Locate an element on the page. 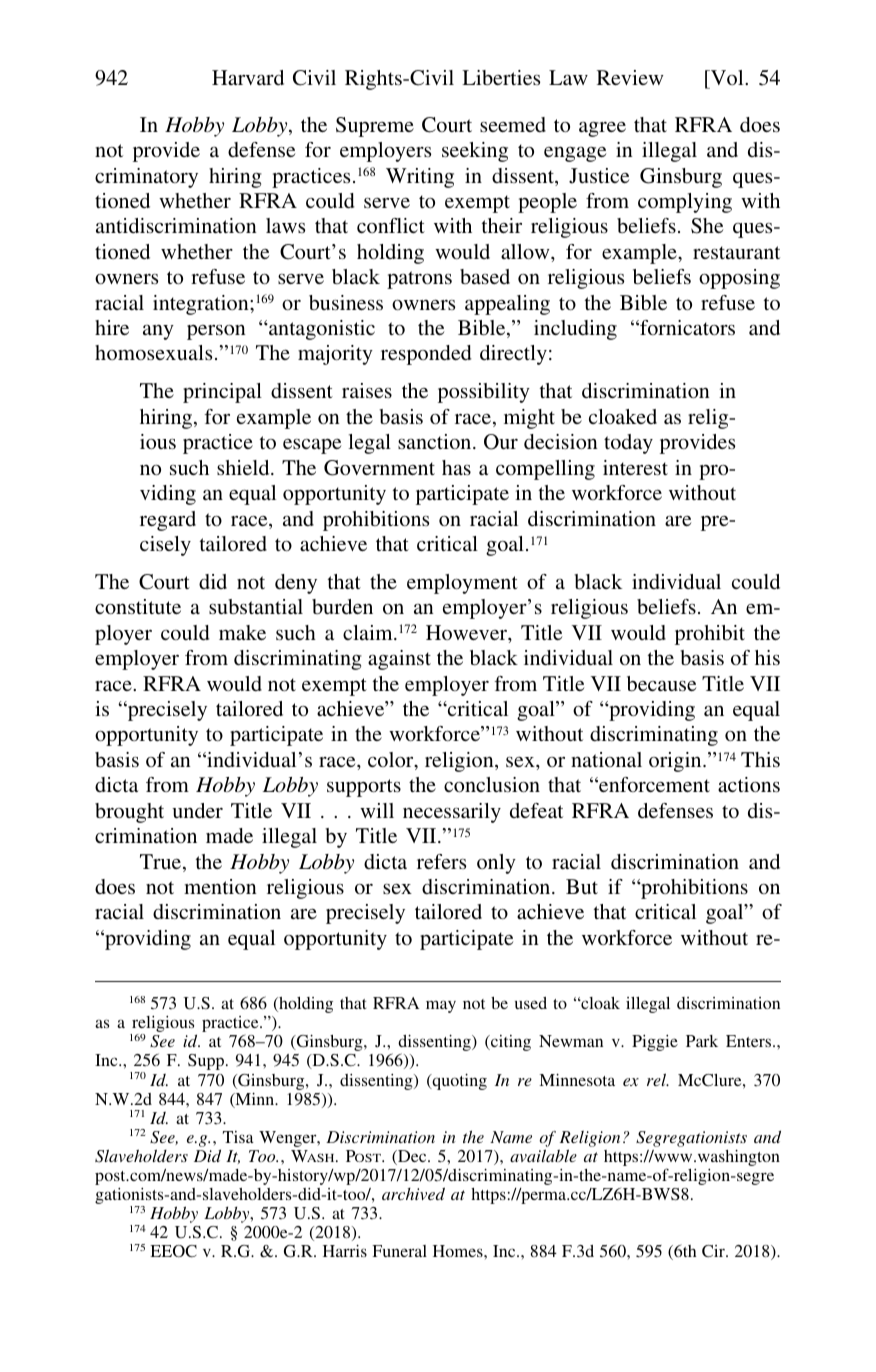 This document has width=876, height=1372. EEOC is located at coordinates (173, 1251).
